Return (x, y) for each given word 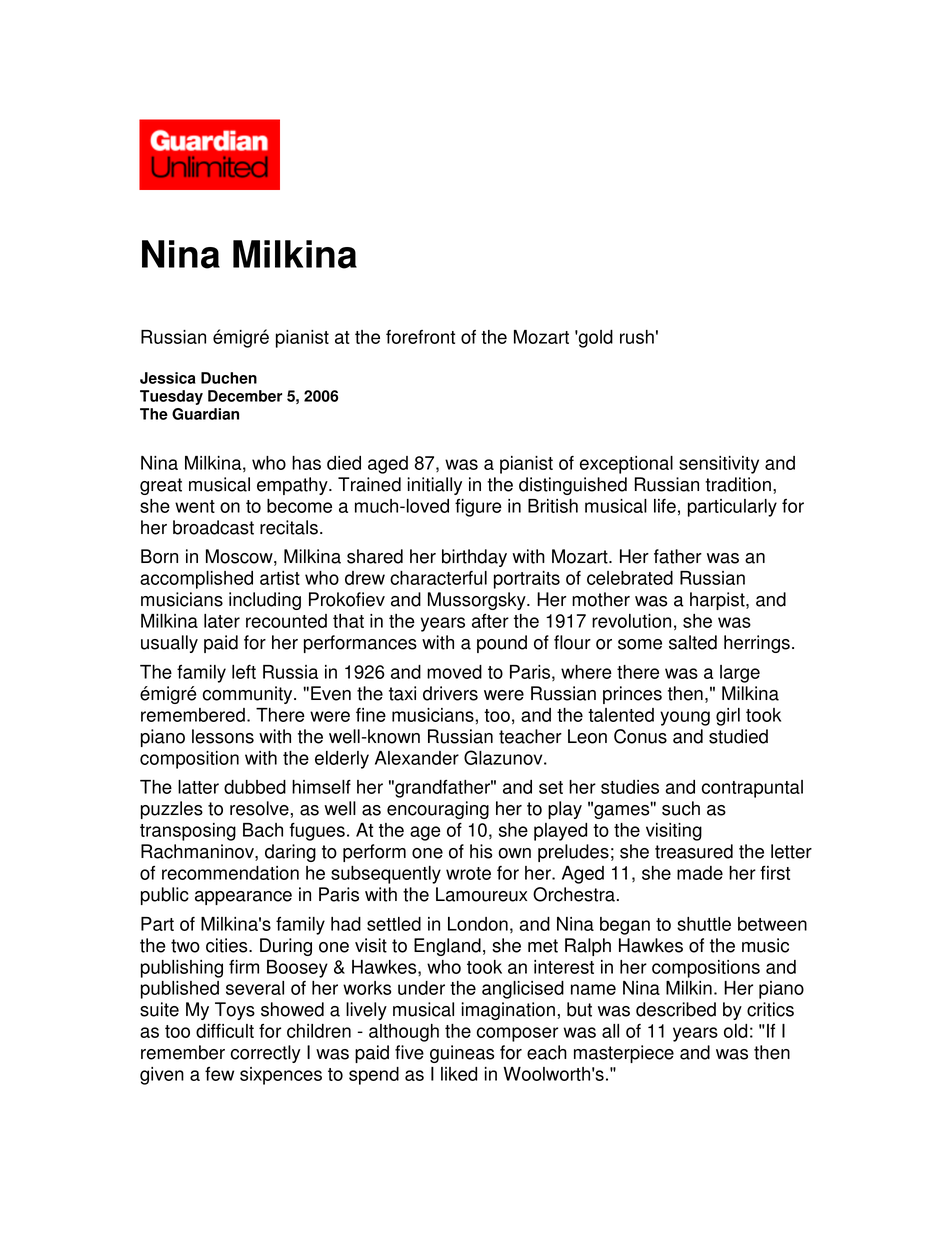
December (245, 396)
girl (728, 717)
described (676, 1009)
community (249, 695)
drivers (450, 693)
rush (637, 337)
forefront (420, 337)
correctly (266, 1054)
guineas (462, 1054)
